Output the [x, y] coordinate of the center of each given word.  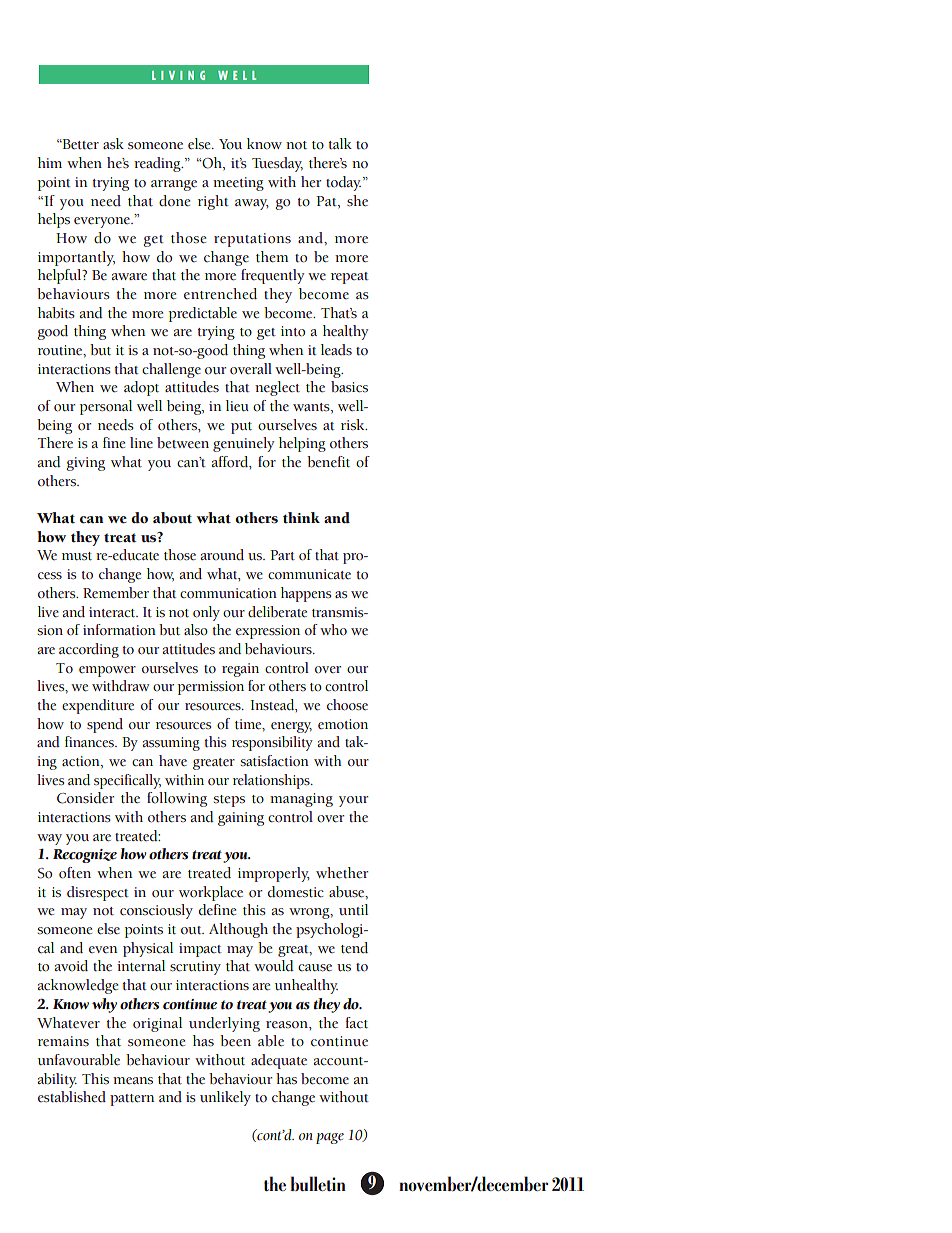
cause [315, 968]
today [343, 183]
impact [200, 950]
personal [106, 407]
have [173, 760]
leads [336, 350]
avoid [71, 966]
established [72, 1097]
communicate [309, 574]
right [213, 202]
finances [90, 742]
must [77, 556]
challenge [171, 370]
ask [113, 144]
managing [301, 800]
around [222, 554]
